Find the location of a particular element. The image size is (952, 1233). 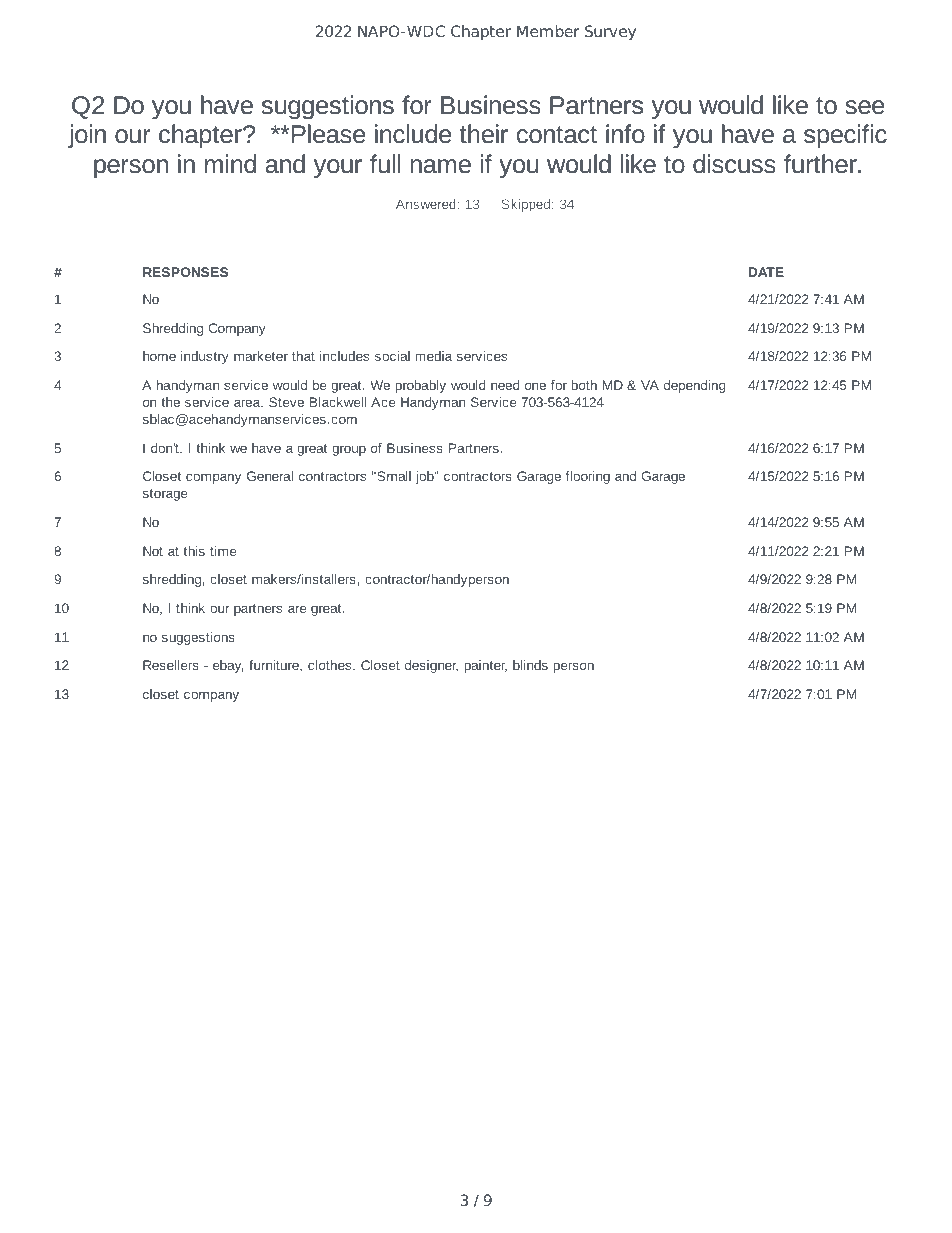

depending is located at coordinates (695, 386).
